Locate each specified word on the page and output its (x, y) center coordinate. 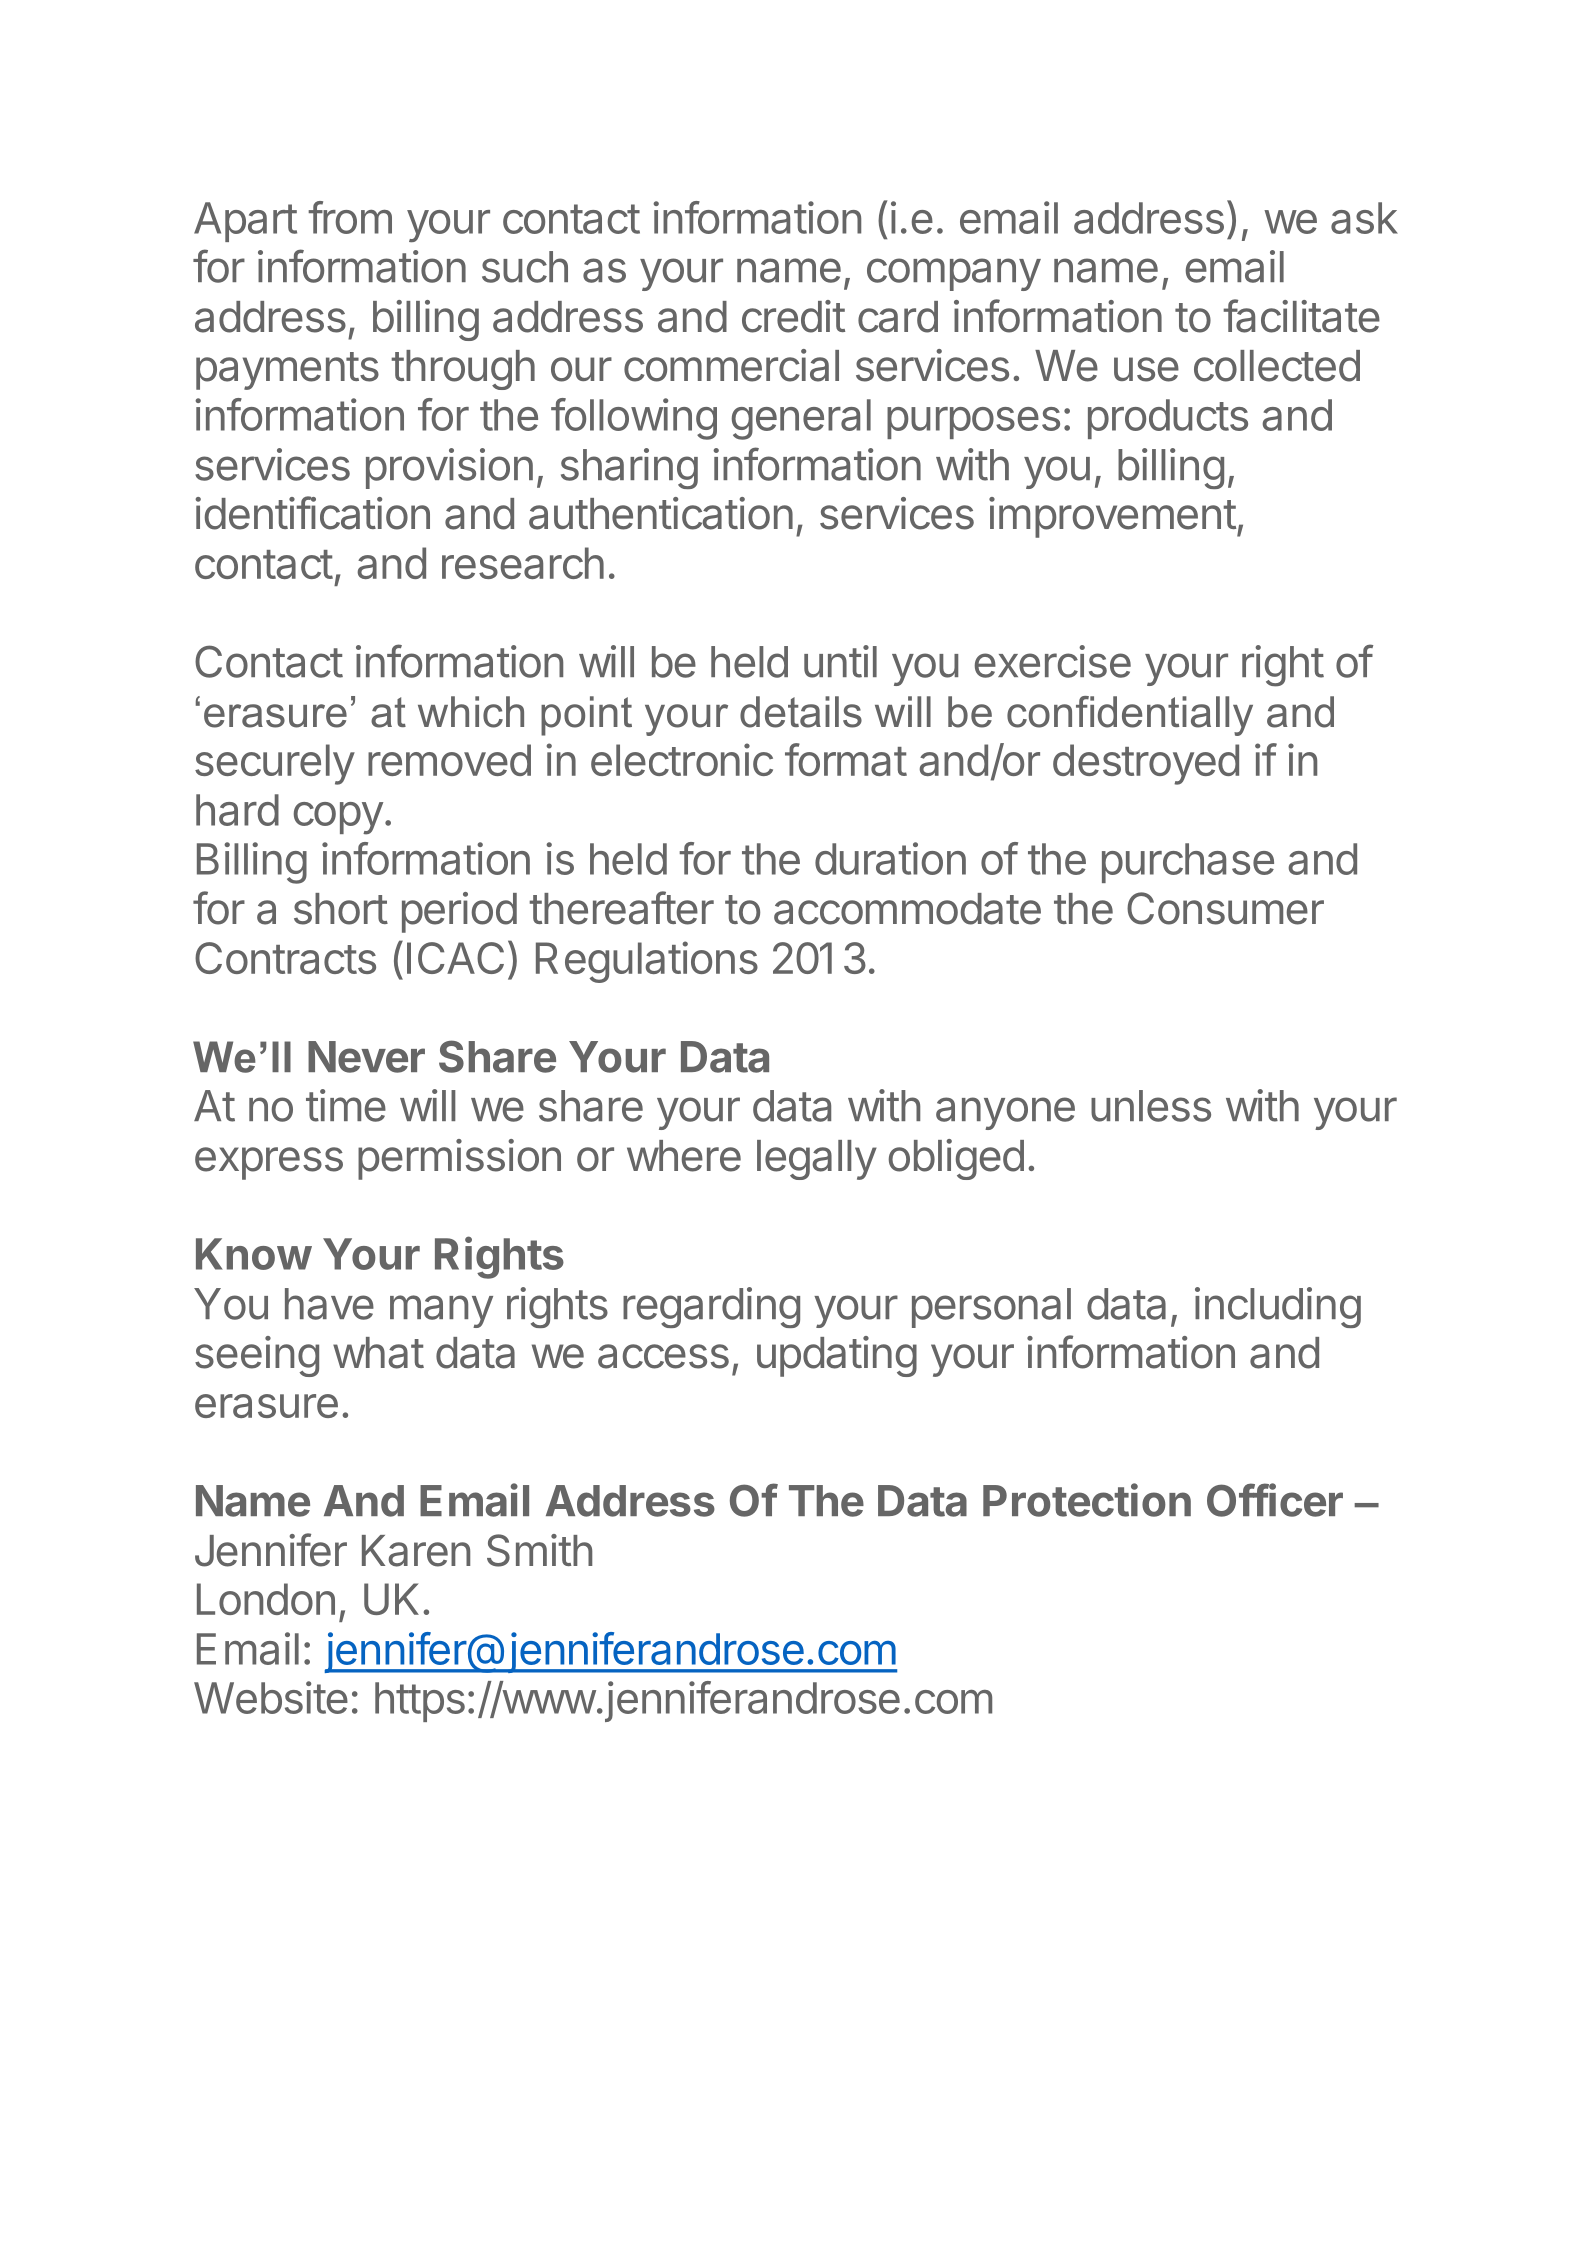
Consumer (1225, 908)
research (523, 563)
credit (793, 316)
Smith (539, 1550)
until (840, 661)
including (1278, 1307)
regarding (711, 1307)
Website (271, 1697)
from (350, 217)
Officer (1275, 1500)
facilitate (1301, 316)
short (341, 909)
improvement (1112, 517)
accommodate (907, 909)
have (329, 1304)
